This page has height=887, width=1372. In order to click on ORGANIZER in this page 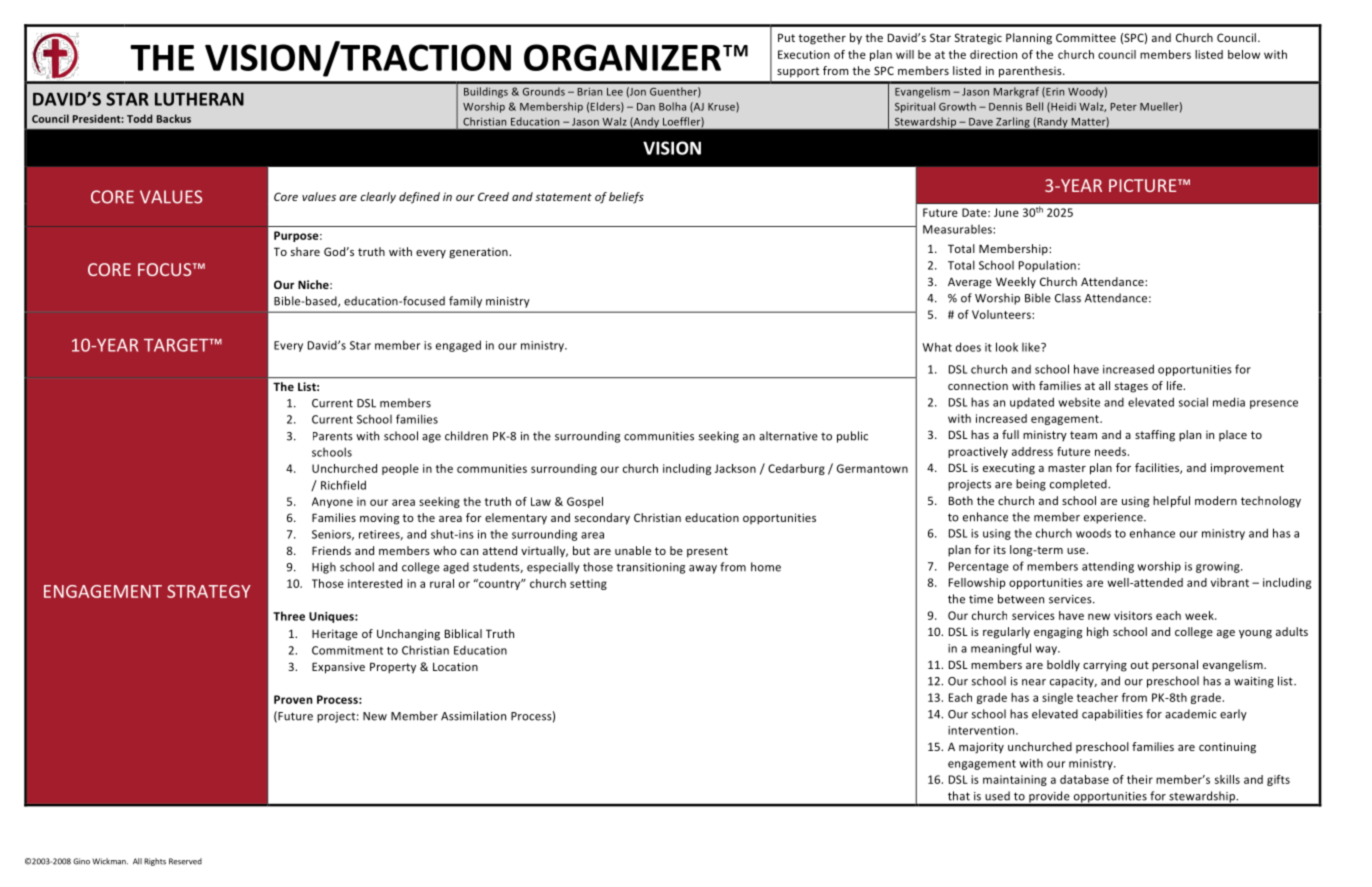, I will do `click(622, 57)`.
